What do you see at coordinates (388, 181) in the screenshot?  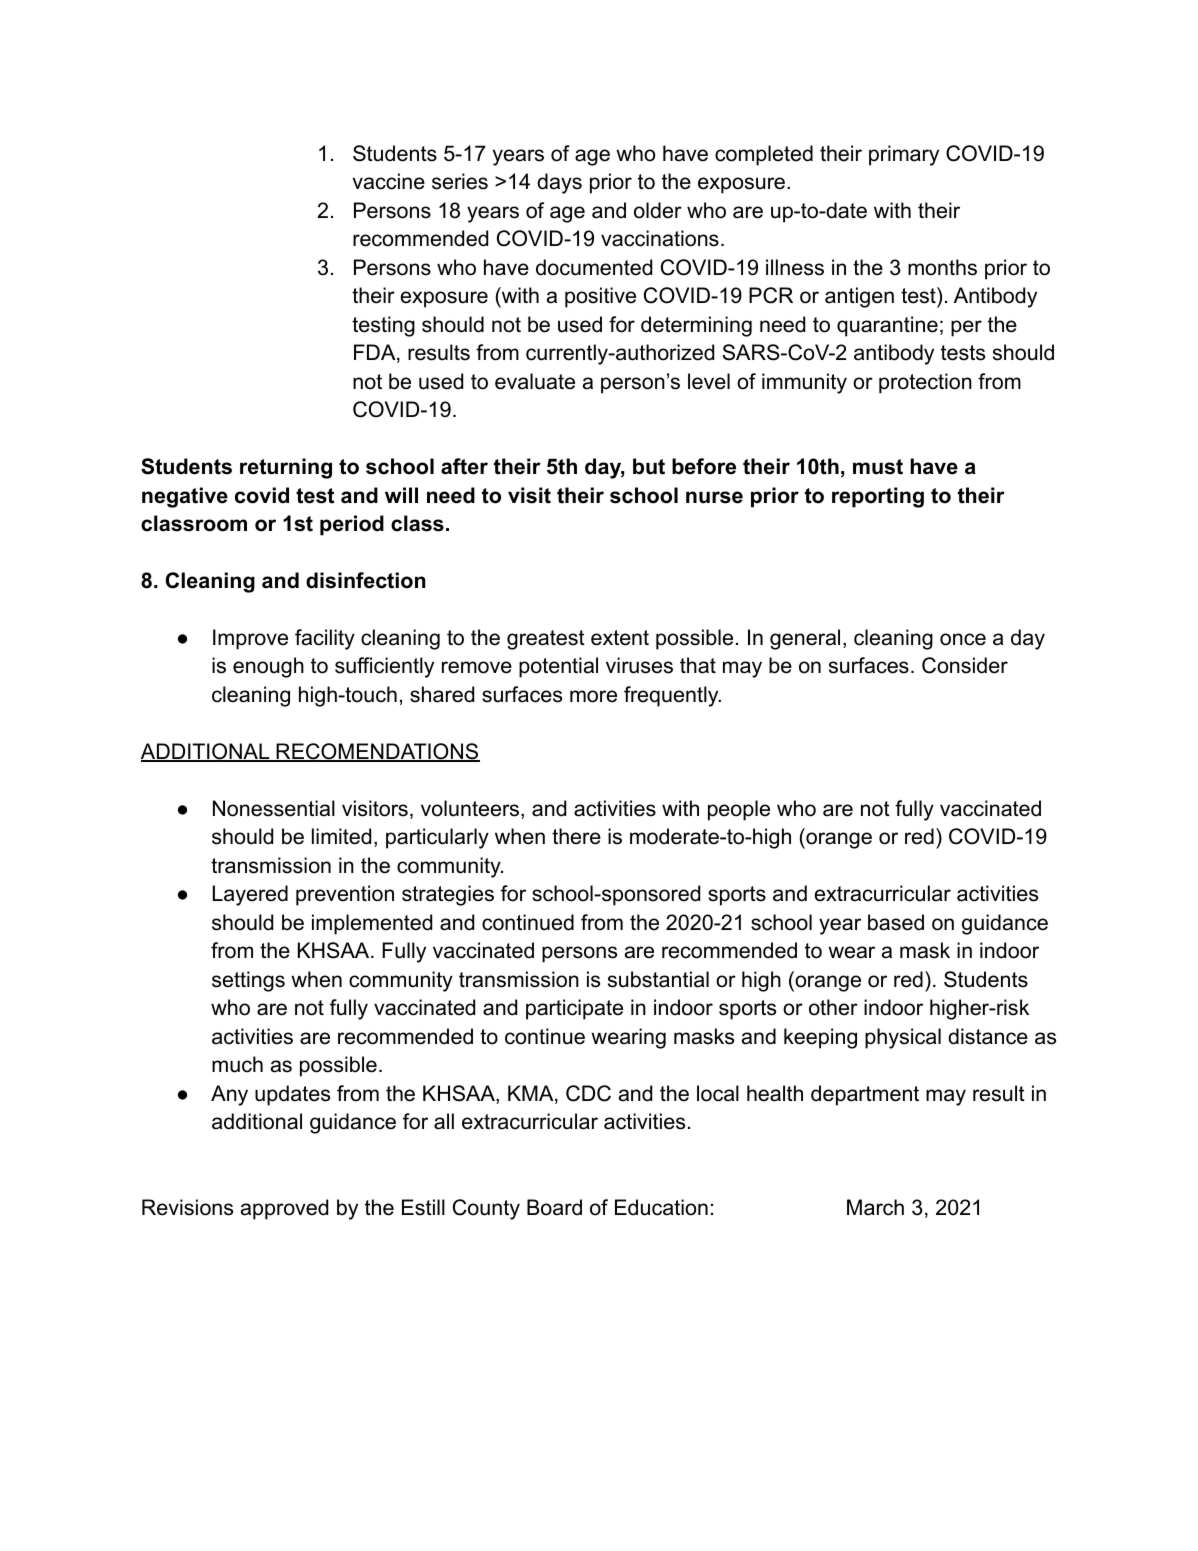 I see `vaccine` at bounding box center [388, 181].
